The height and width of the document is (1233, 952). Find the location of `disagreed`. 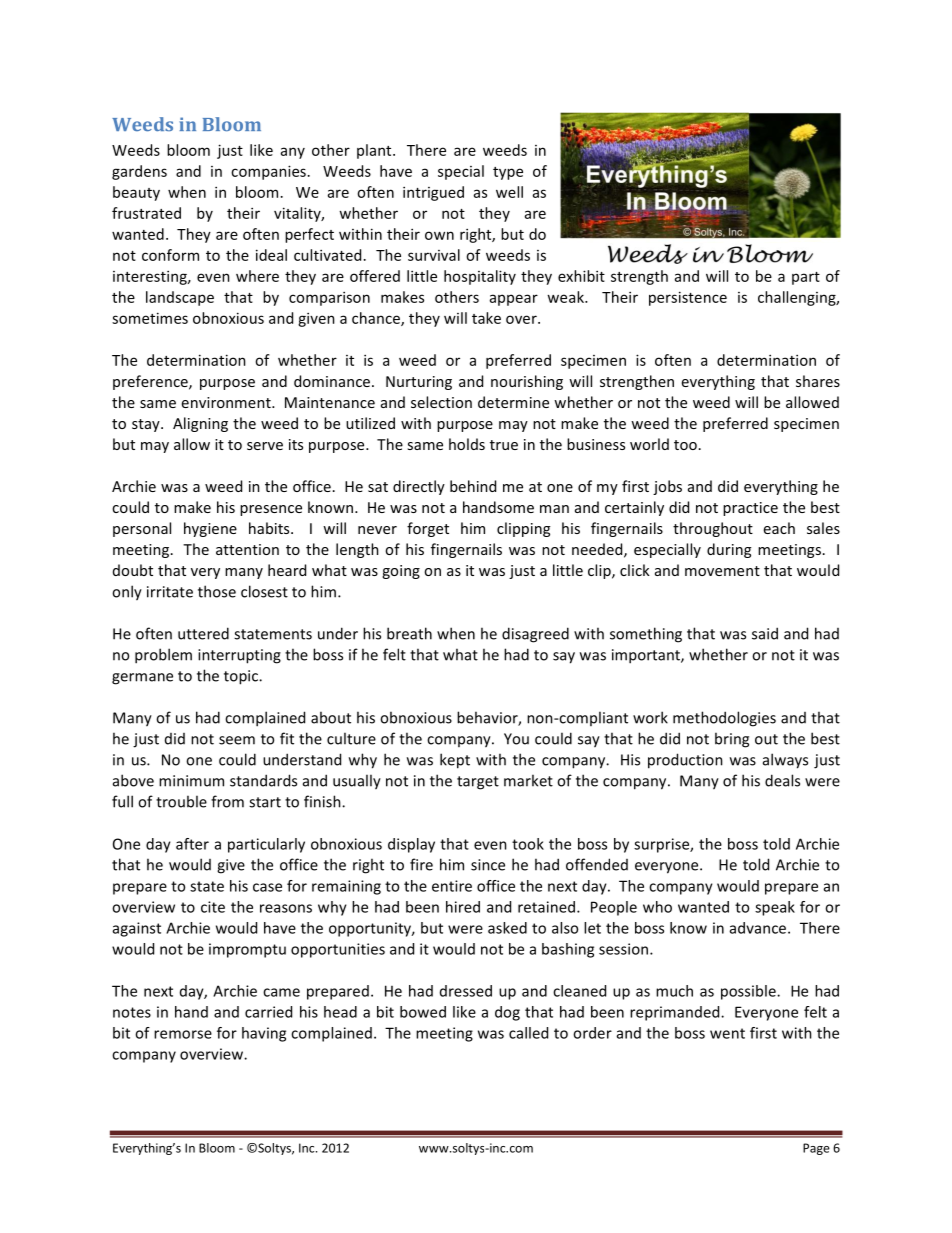

disagreed is located at coordinates (535, 635).
